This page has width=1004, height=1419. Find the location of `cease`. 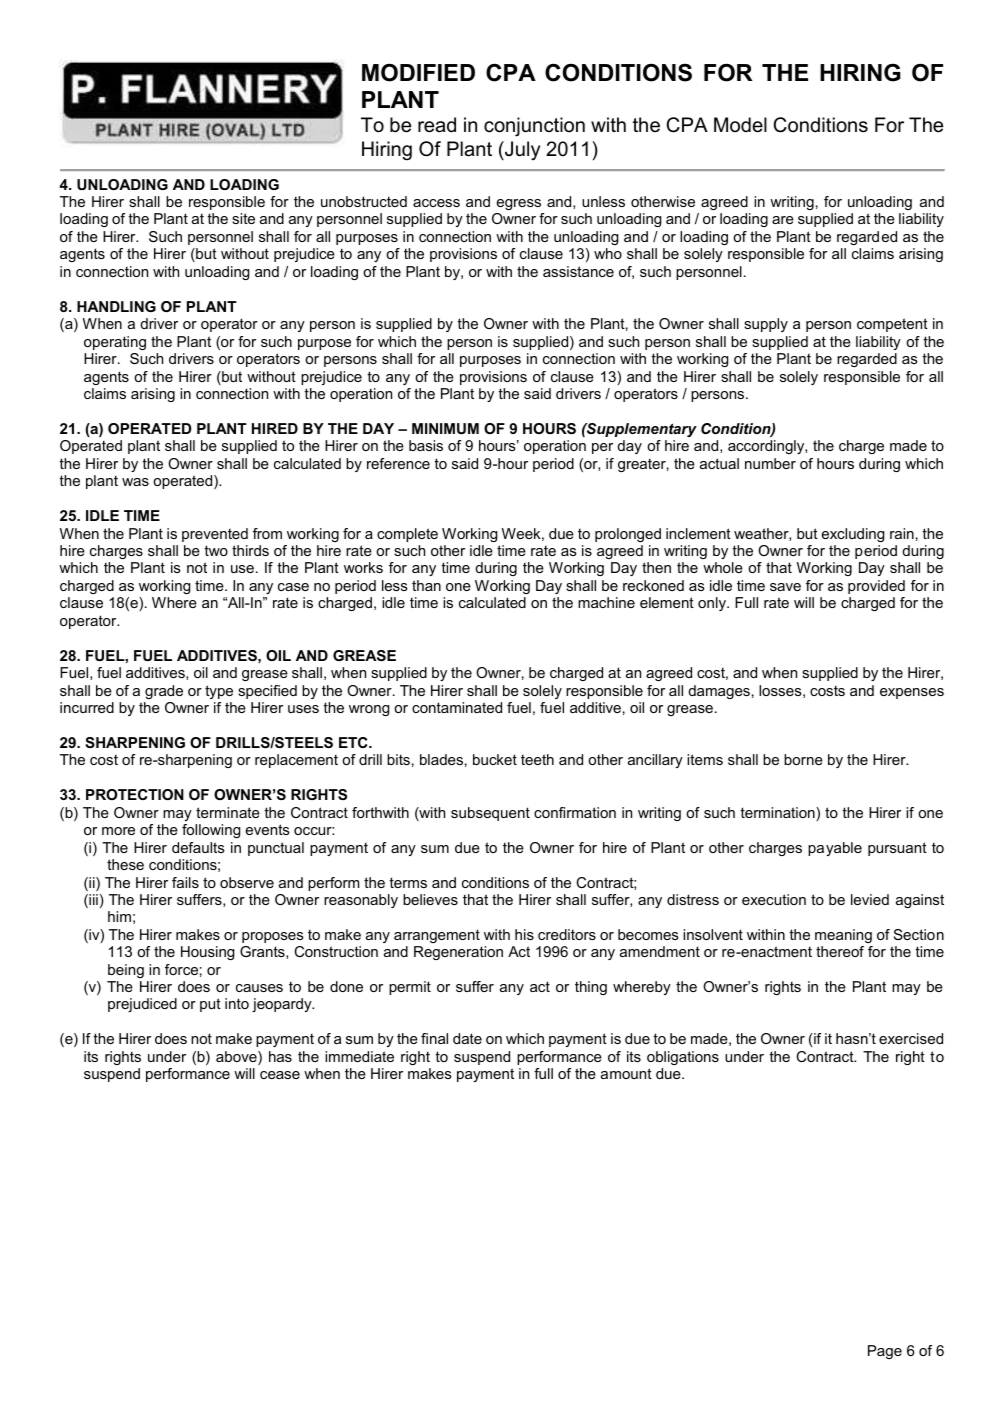

cease is located at coordinates (280, 1075).
